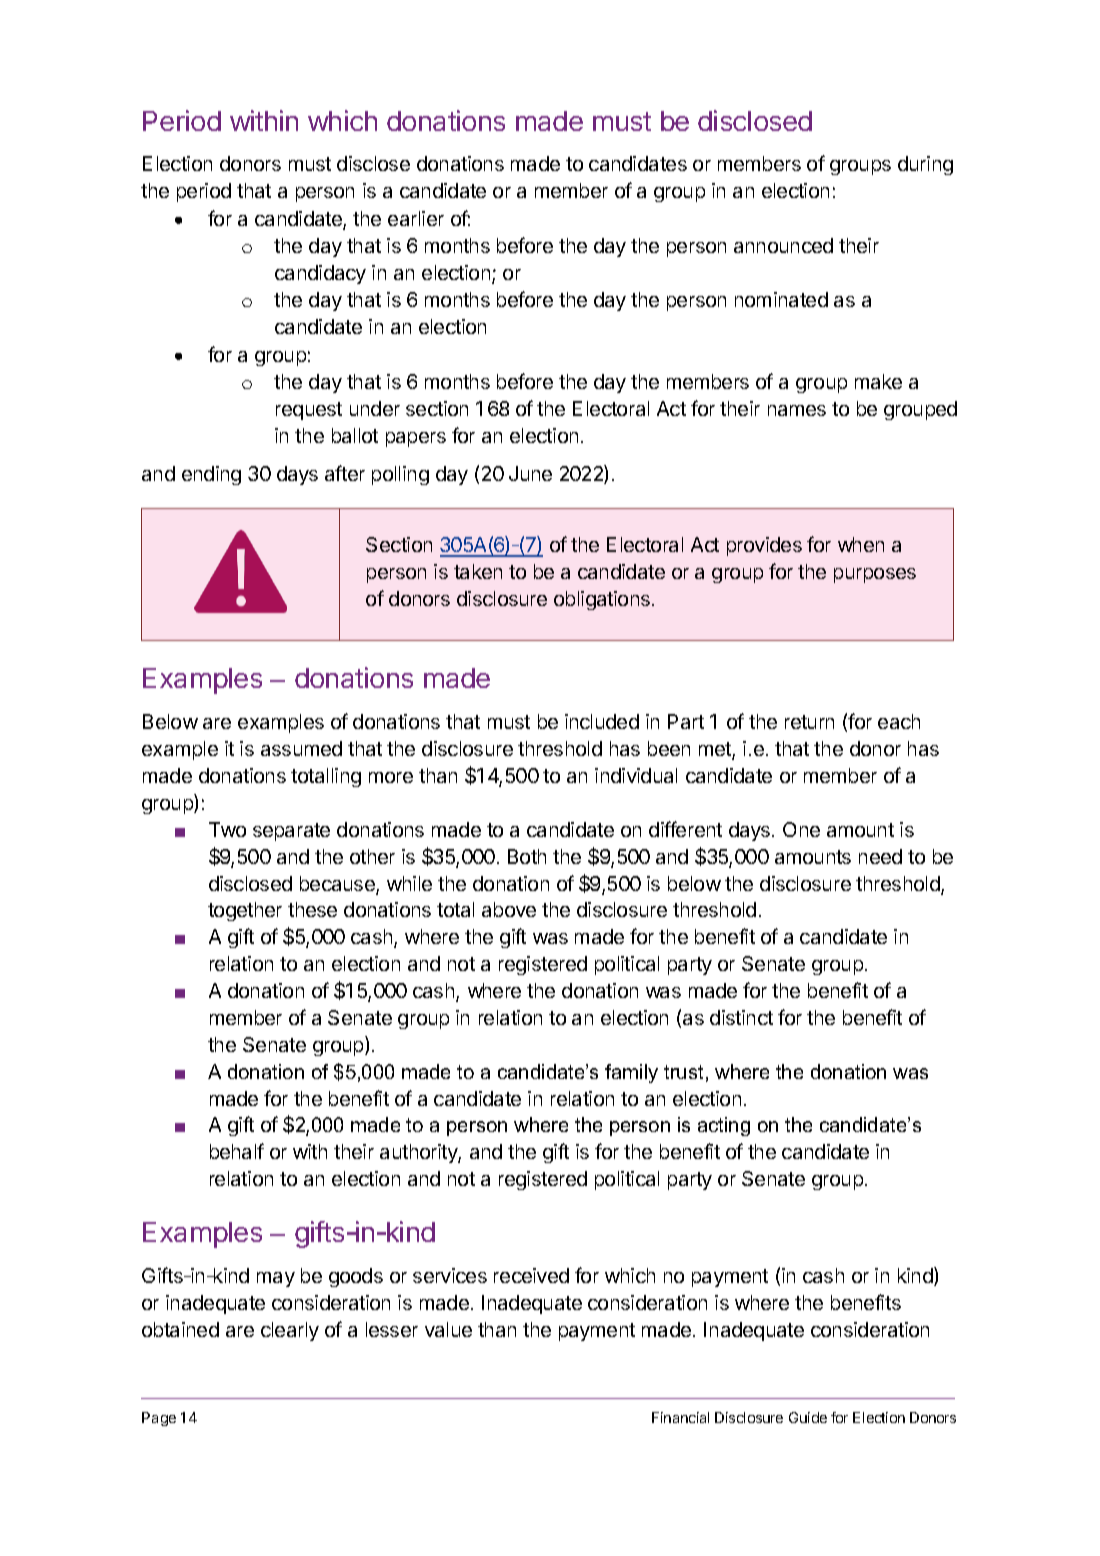 The height and width of the page is (1556, 1100). Describe the element at coordinates (783, 245) in the page. I see `announced` at that location.
